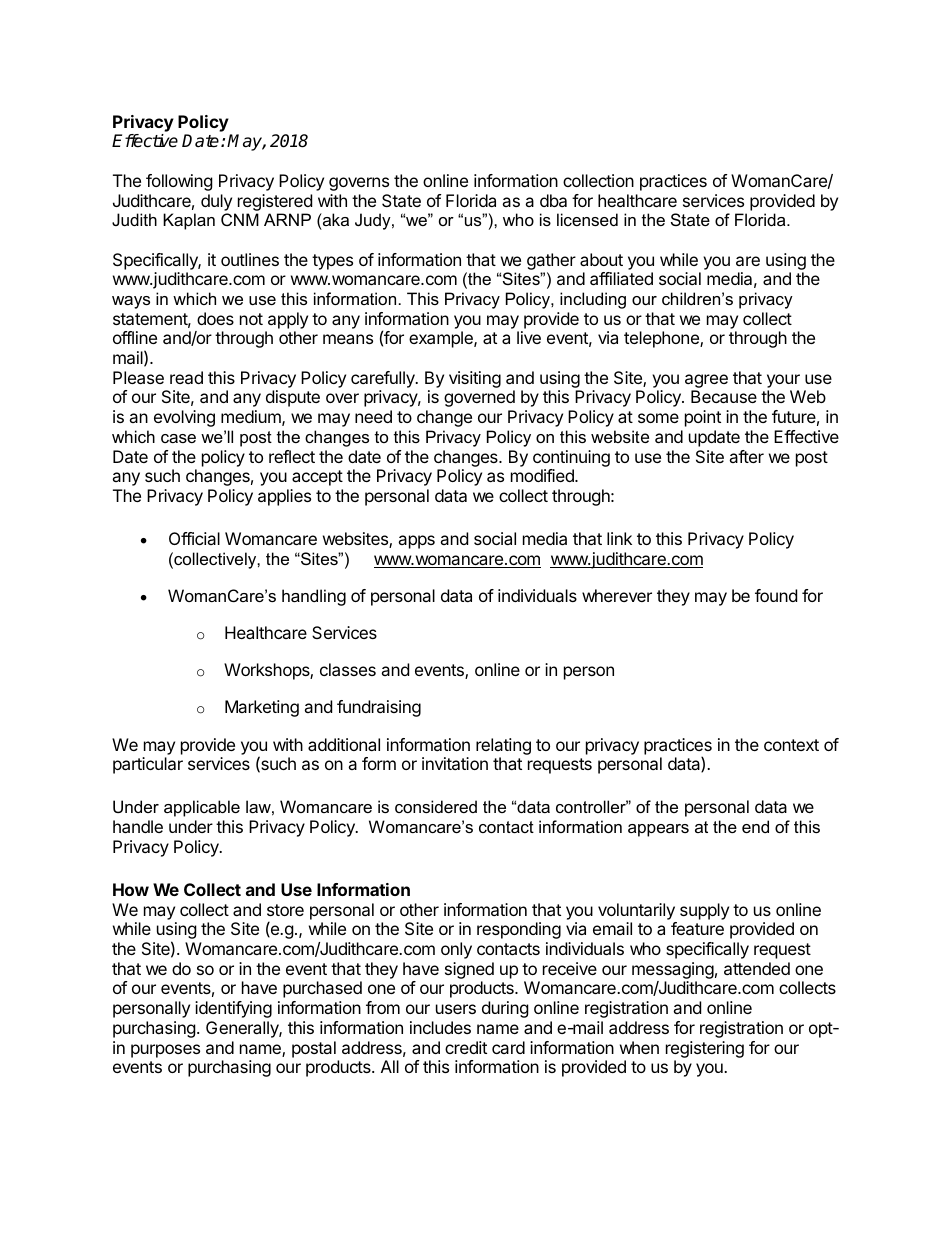 The image size is (952, 1233). Describe the element at coordinates (148, 765) in the page. I see `particular` at that location.
